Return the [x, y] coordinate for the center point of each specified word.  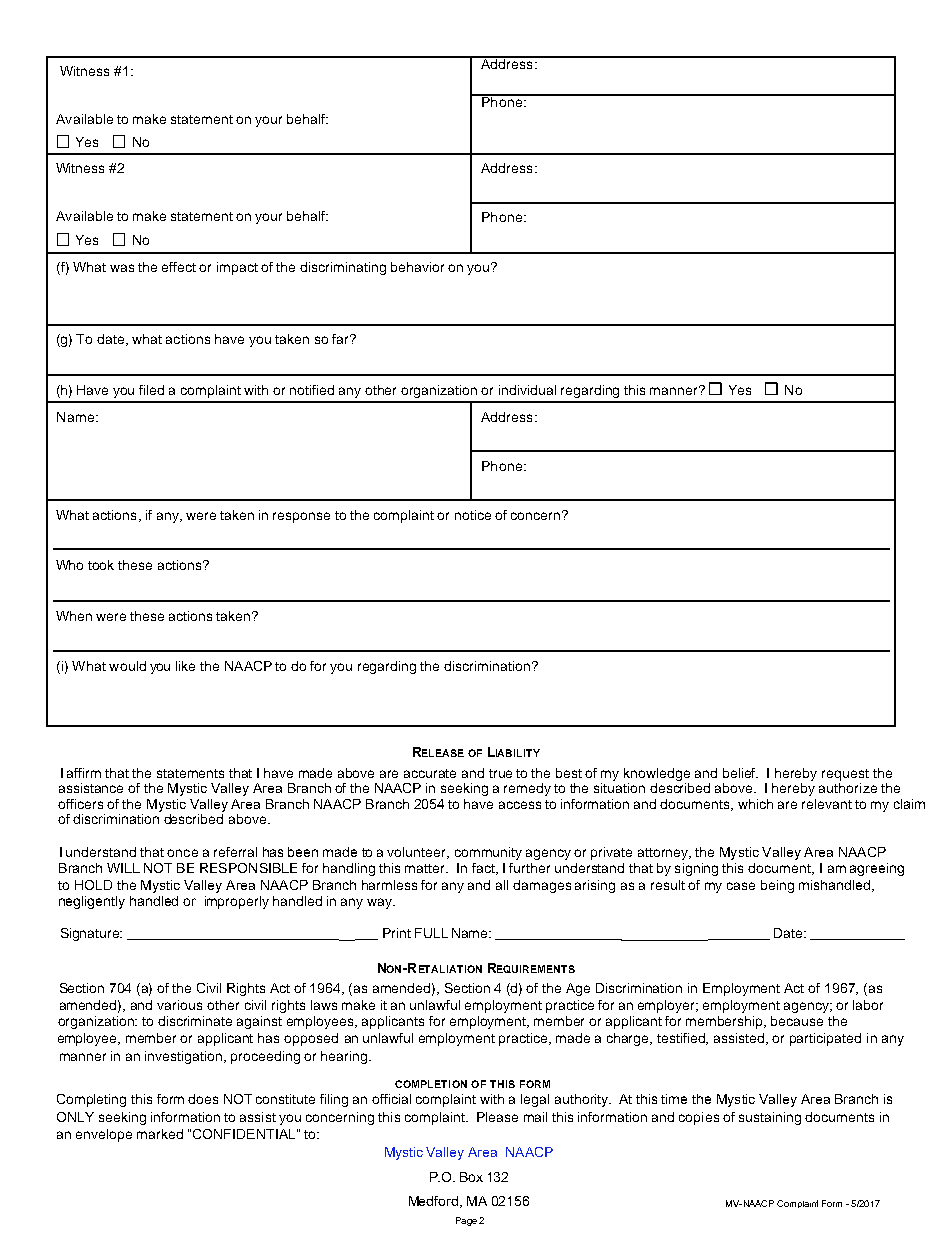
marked [160, 1134]
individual [527, 390]
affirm [84, 773]
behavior [417, 267]
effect [179, 267]
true [500, 773]
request [845, 775]
